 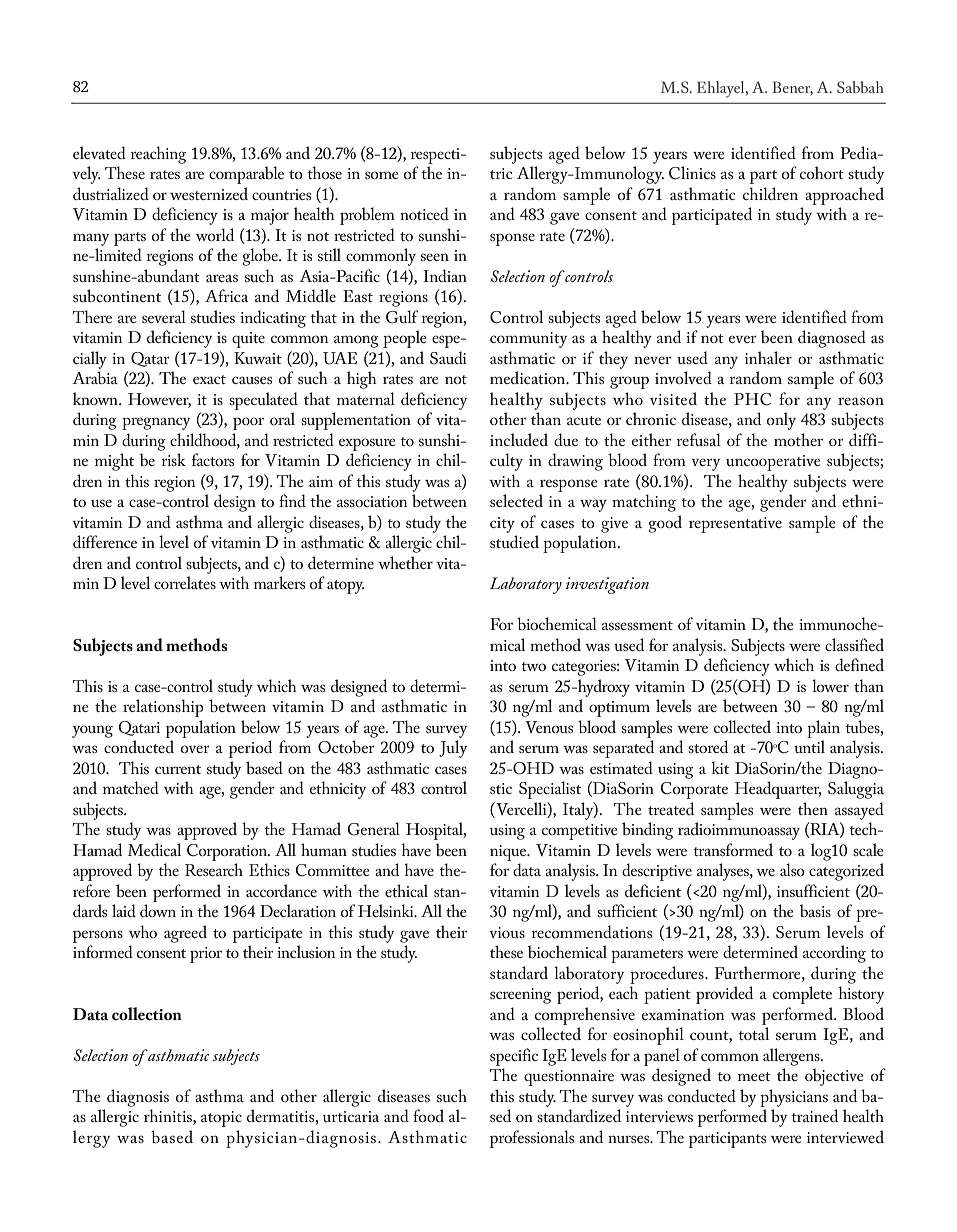 What do you see at coordinates (173, 459) in the image?
I see `risk` at bounding box center [173, 459].
